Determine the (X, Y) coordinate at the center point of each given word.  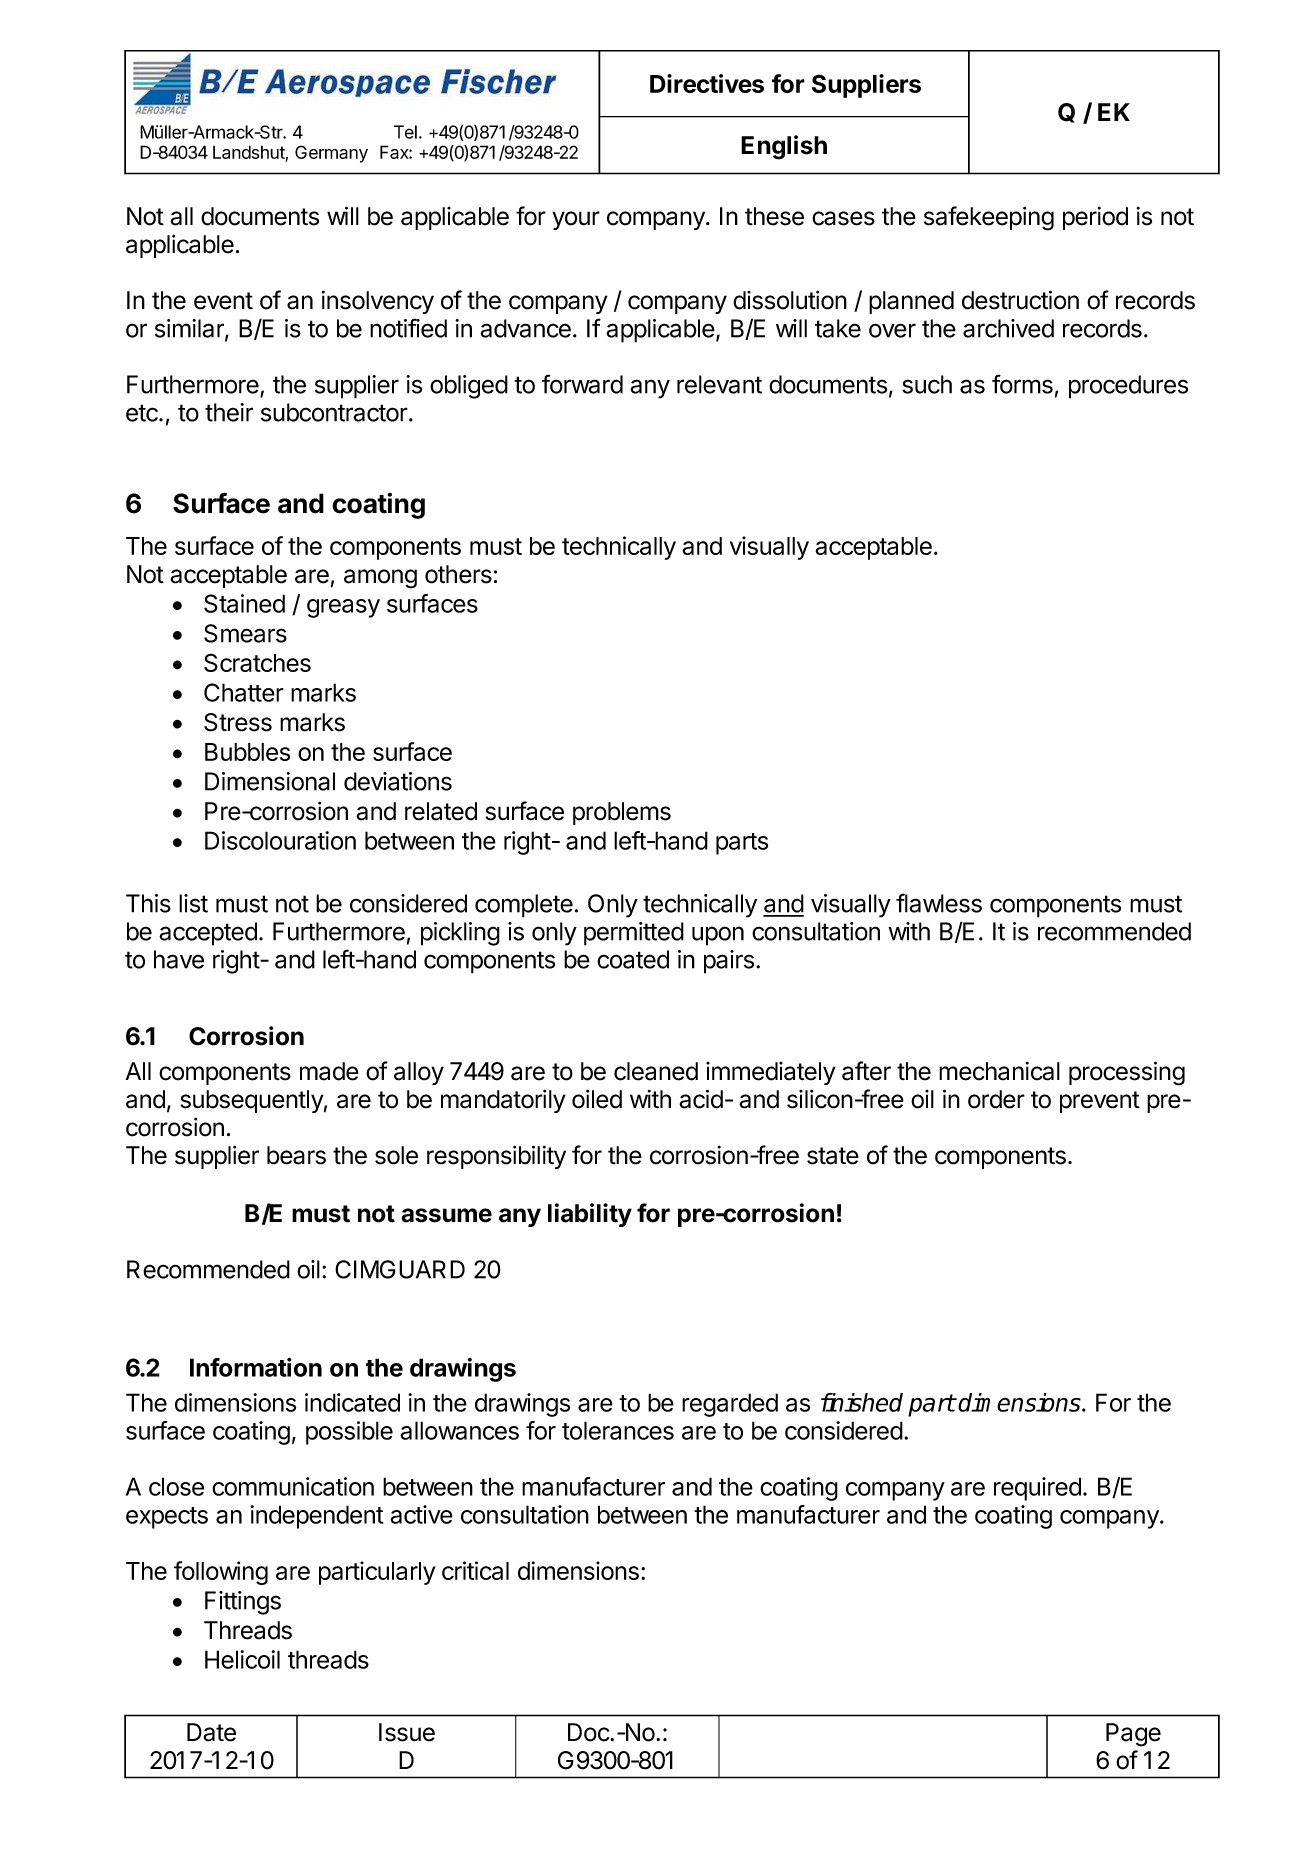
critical (475, 1570)
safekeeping (989, 218)
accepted (208, 934)
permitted (634, 934)
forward (582, 384)
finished (862, 1402)
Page (1133, 1735)
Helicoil (242, 1659)
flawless (939, 903)
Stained (244, 603)
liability (590, 1215)
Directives (707, 83)
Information (256, 1367)
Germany (331, 154)
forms (1022, 384)
